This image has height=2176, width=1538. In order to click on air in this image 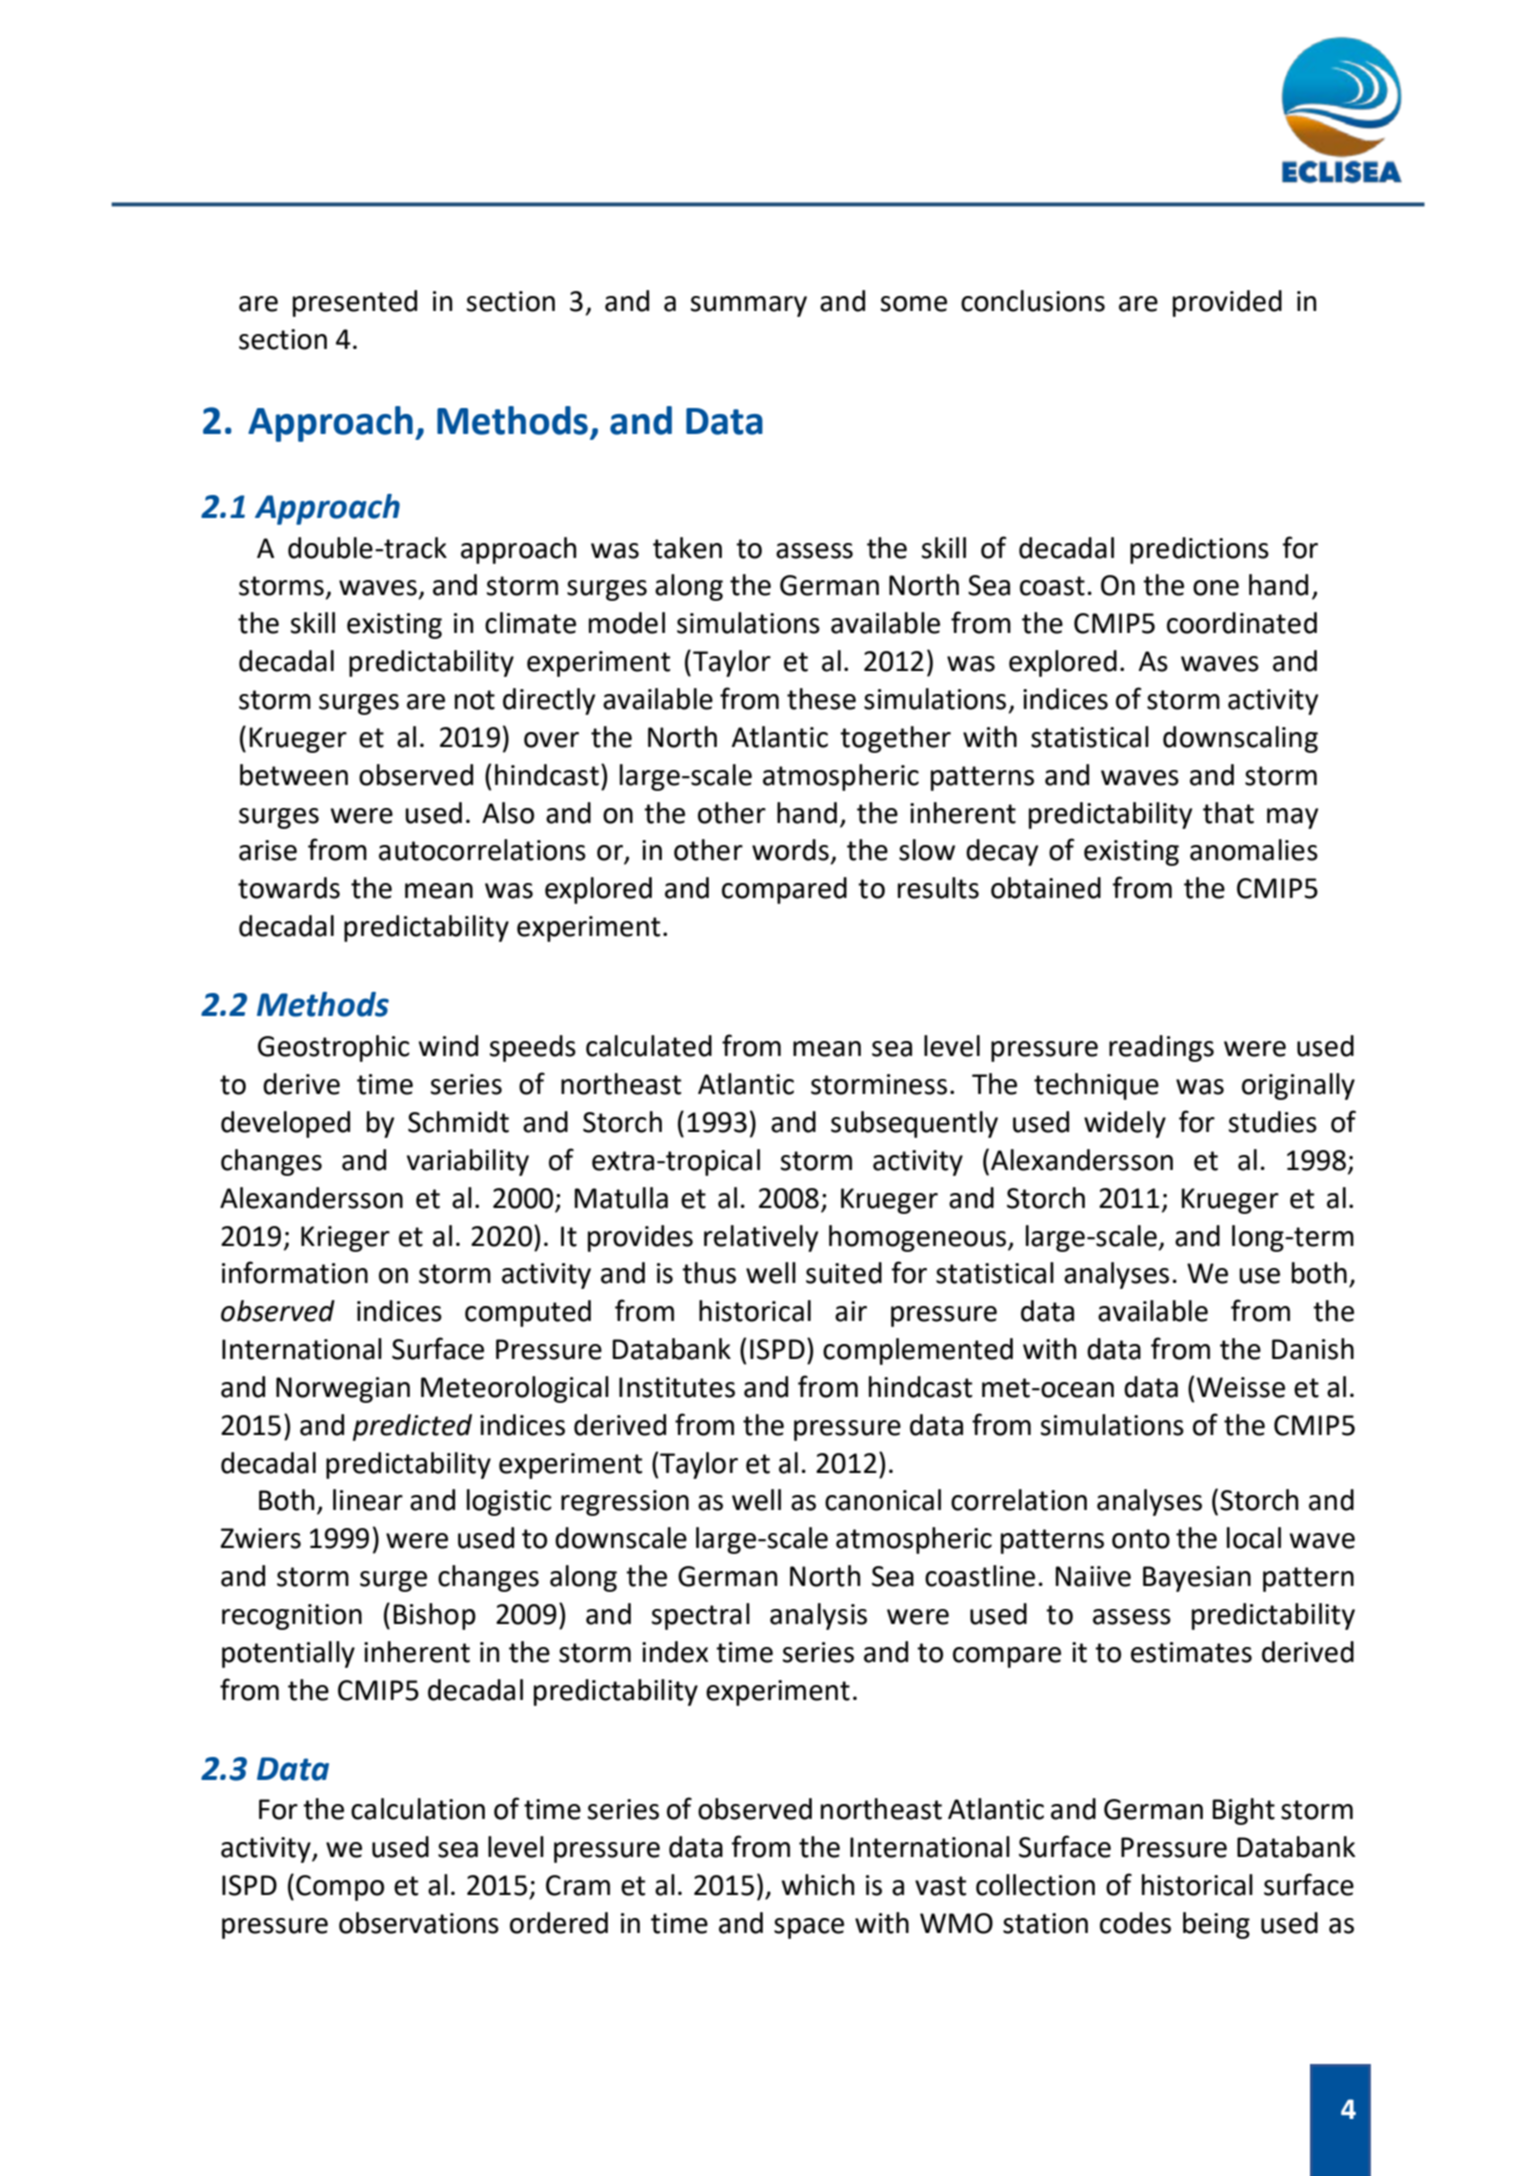, I will do `click(851, 1311)`.
